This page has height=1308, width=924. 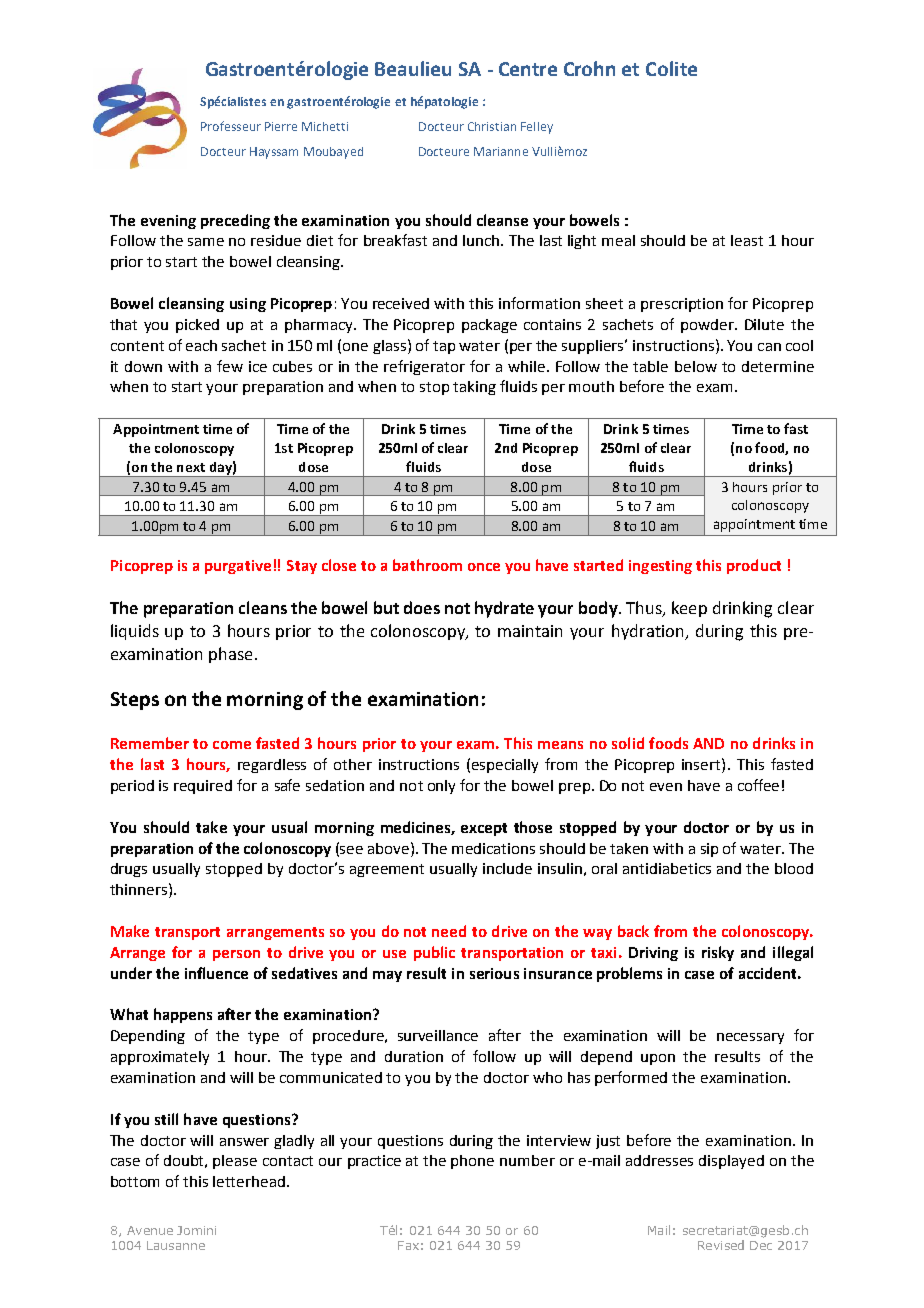 What do you see at coordinates (441, 787) in the page?
I see `only` at bounding box center [441, 787].
